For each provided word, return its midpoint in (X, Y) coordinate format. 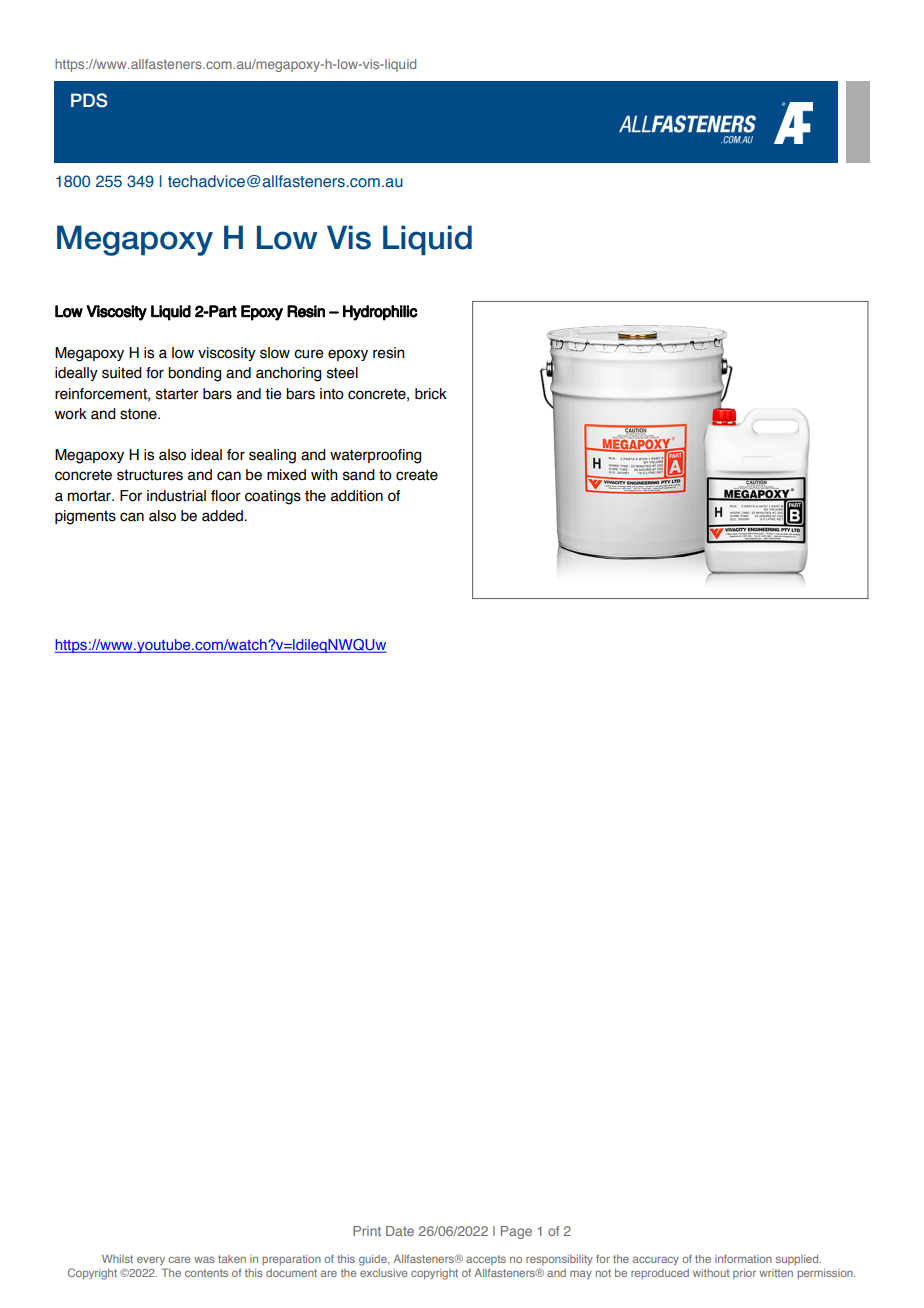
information (743, 1259)
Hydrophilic (380, 313)
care (179, 1259)
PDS (89, 100)
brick (431, 394)
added (222, 516)
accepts (486, 1260)
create (417, 475)
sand (359, 475)
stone (139, 414)
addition (357, 496)
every (151, 1260)
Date (400, 1231)
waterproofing (375, 456)
